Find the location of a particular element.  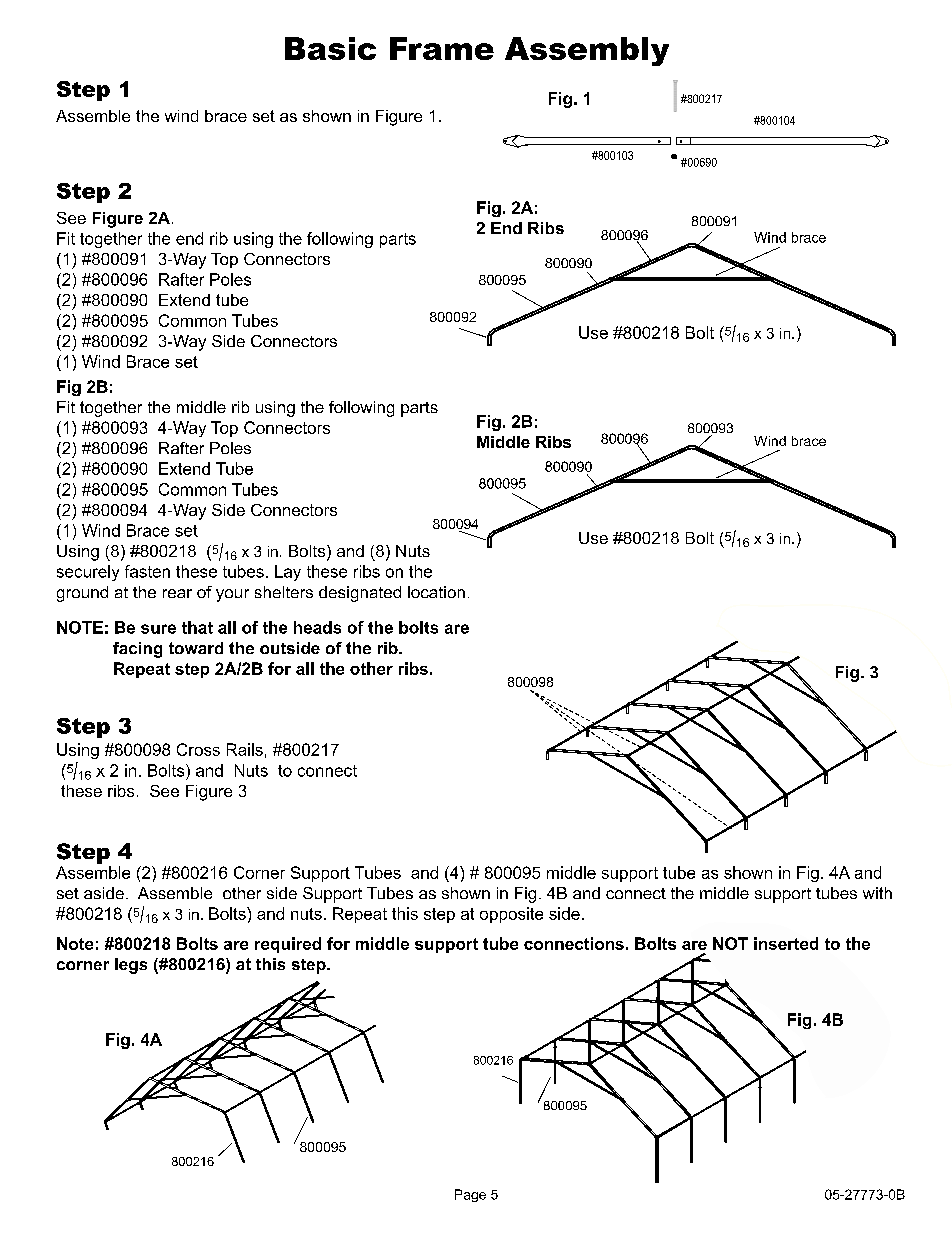

Page is located at coordinates (470, 1195).
